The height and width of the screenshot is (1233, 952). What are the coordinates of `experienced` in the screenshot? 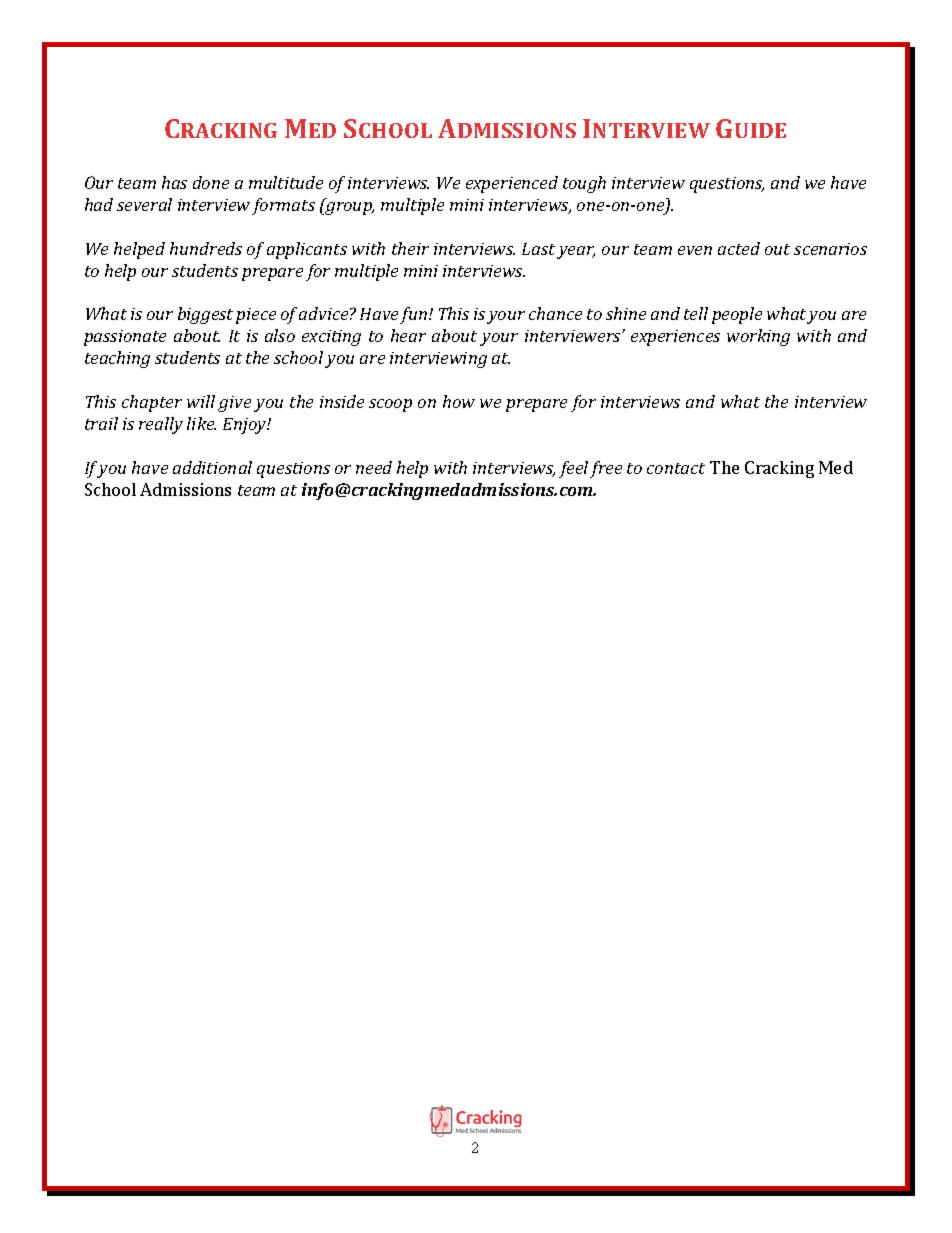 It's located at (512, 184).
